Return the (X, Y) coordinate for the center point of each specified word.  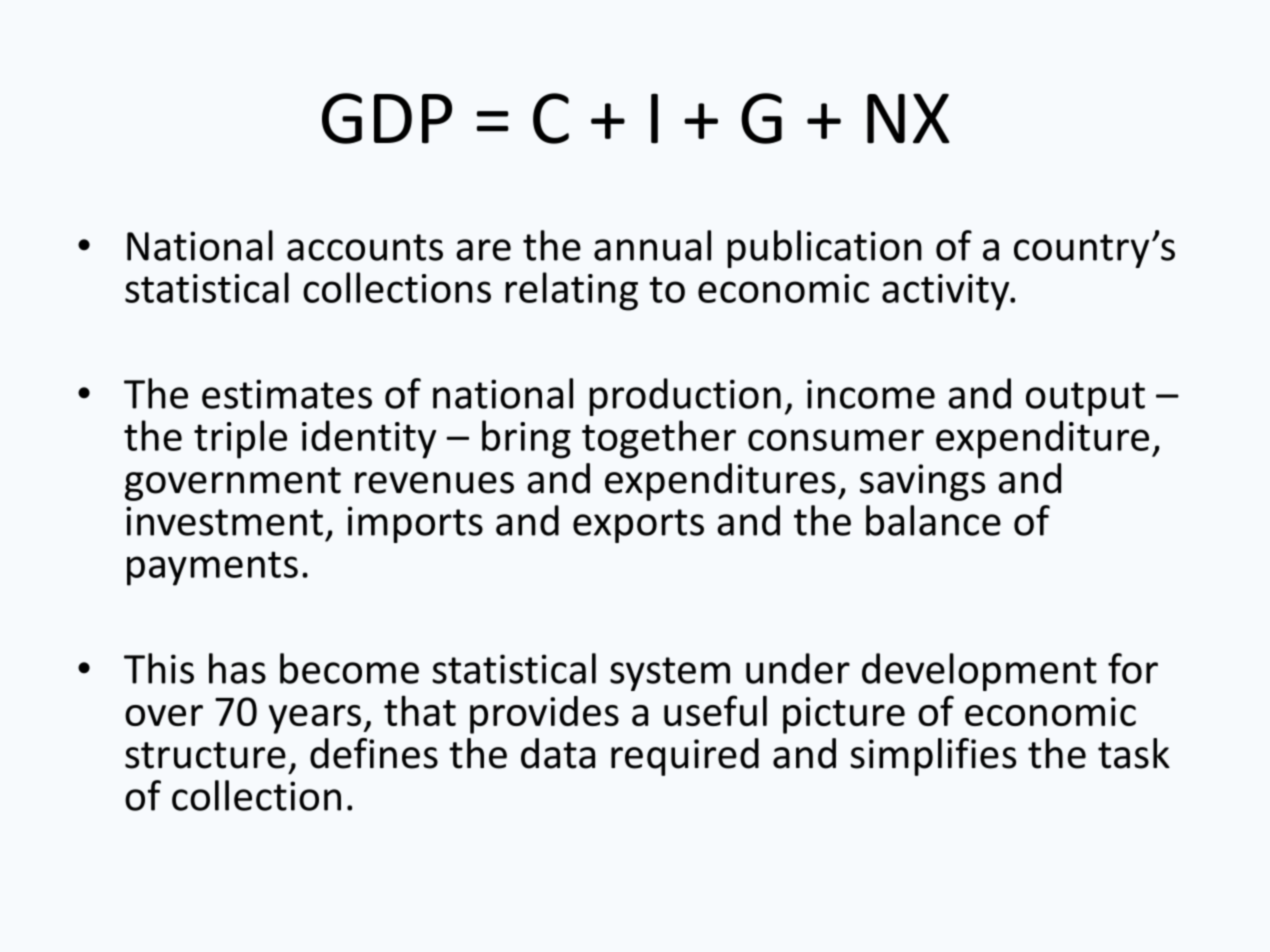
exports (638, 526)
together (659, 439)
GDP (387, 118)
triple (240, 439)
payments (212, 568)
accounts (365, 247)
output (1085, 399)
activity (947, 292)
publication (824, 249)
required (685, 757)
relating (571, 291)
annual (652, 245)
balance (933, 520)
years (315, 719)
